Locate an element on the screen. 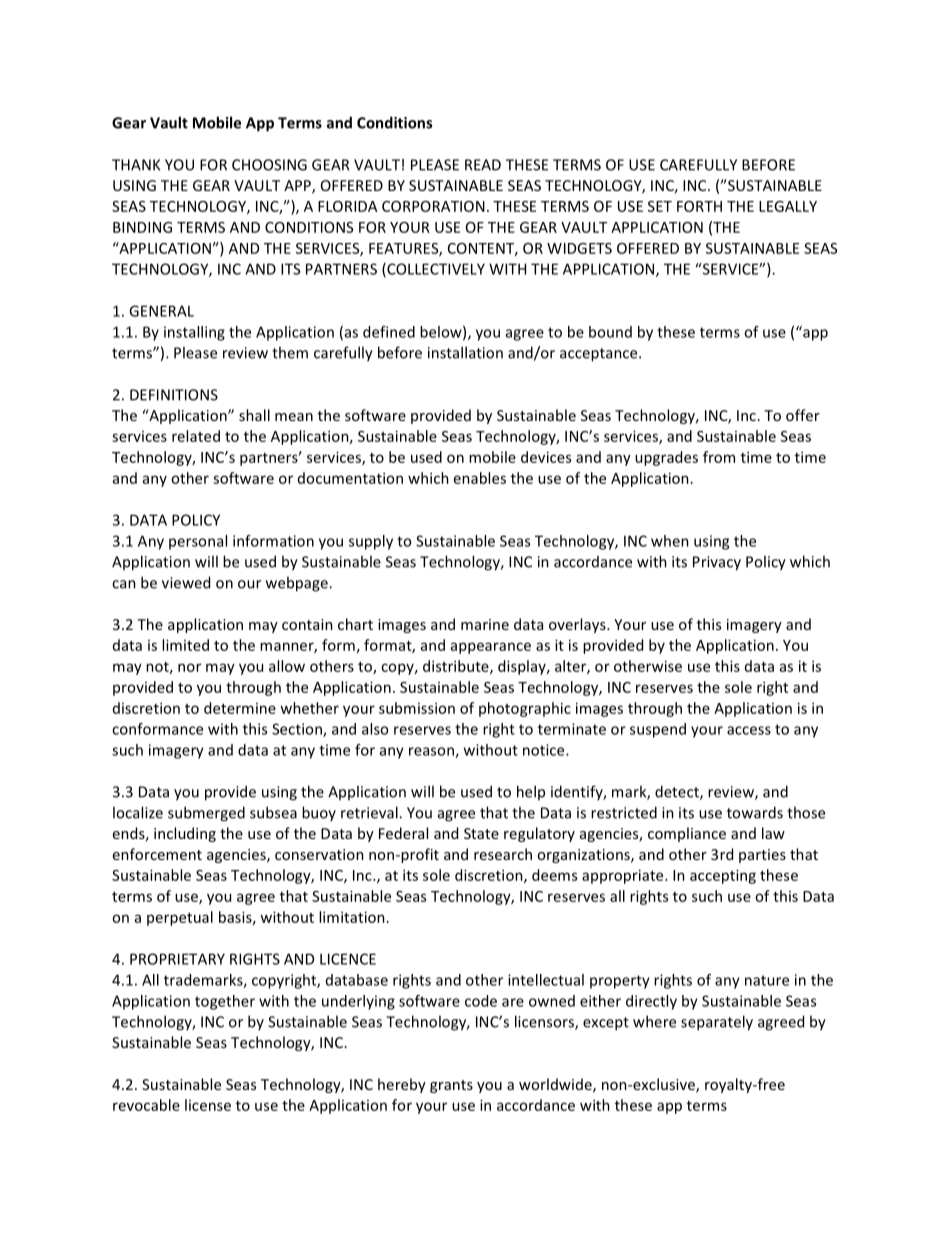  CORPORATION is located at coordinates (433, 206).
